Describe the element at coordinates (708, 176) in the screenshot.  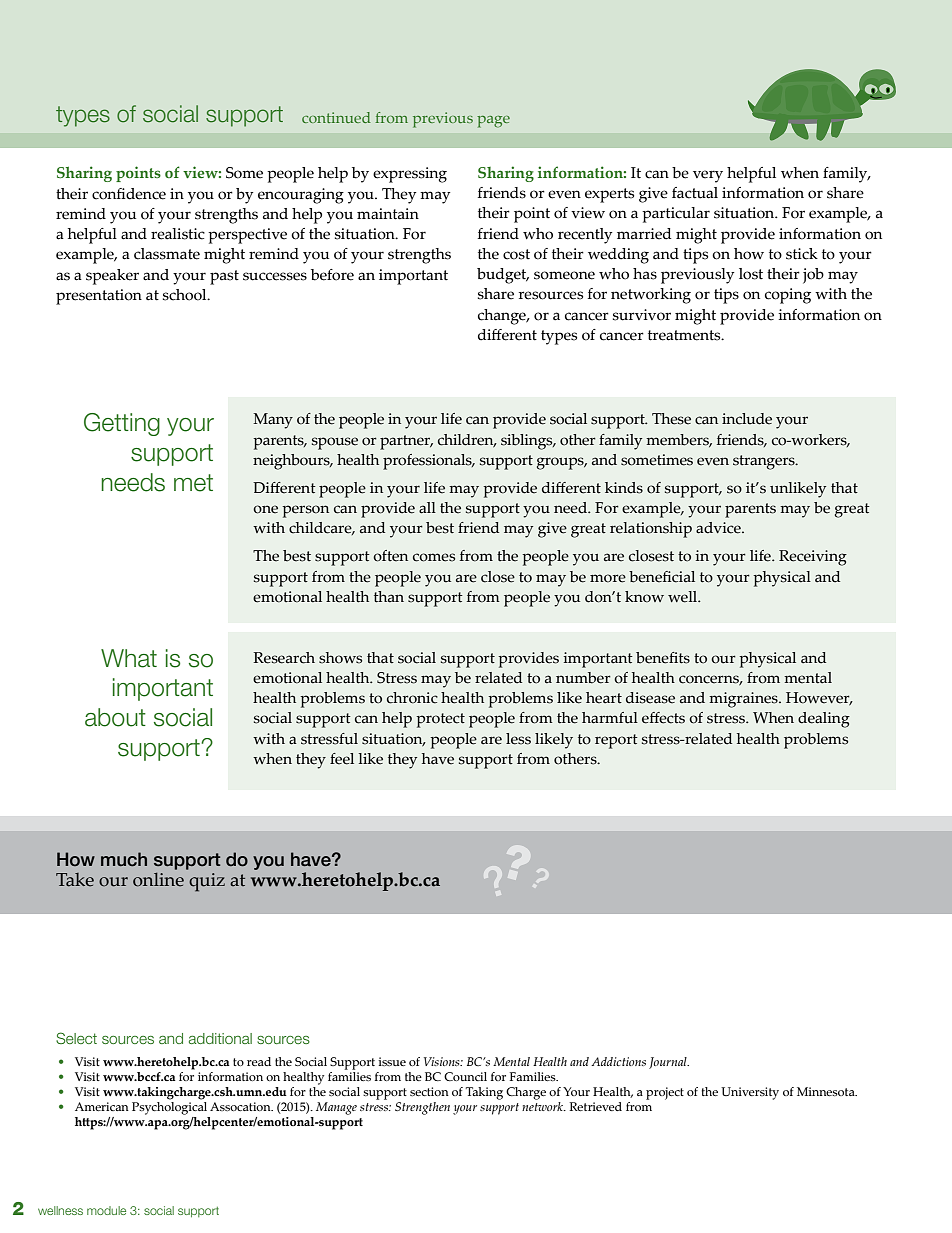
I see `very` at that location.
